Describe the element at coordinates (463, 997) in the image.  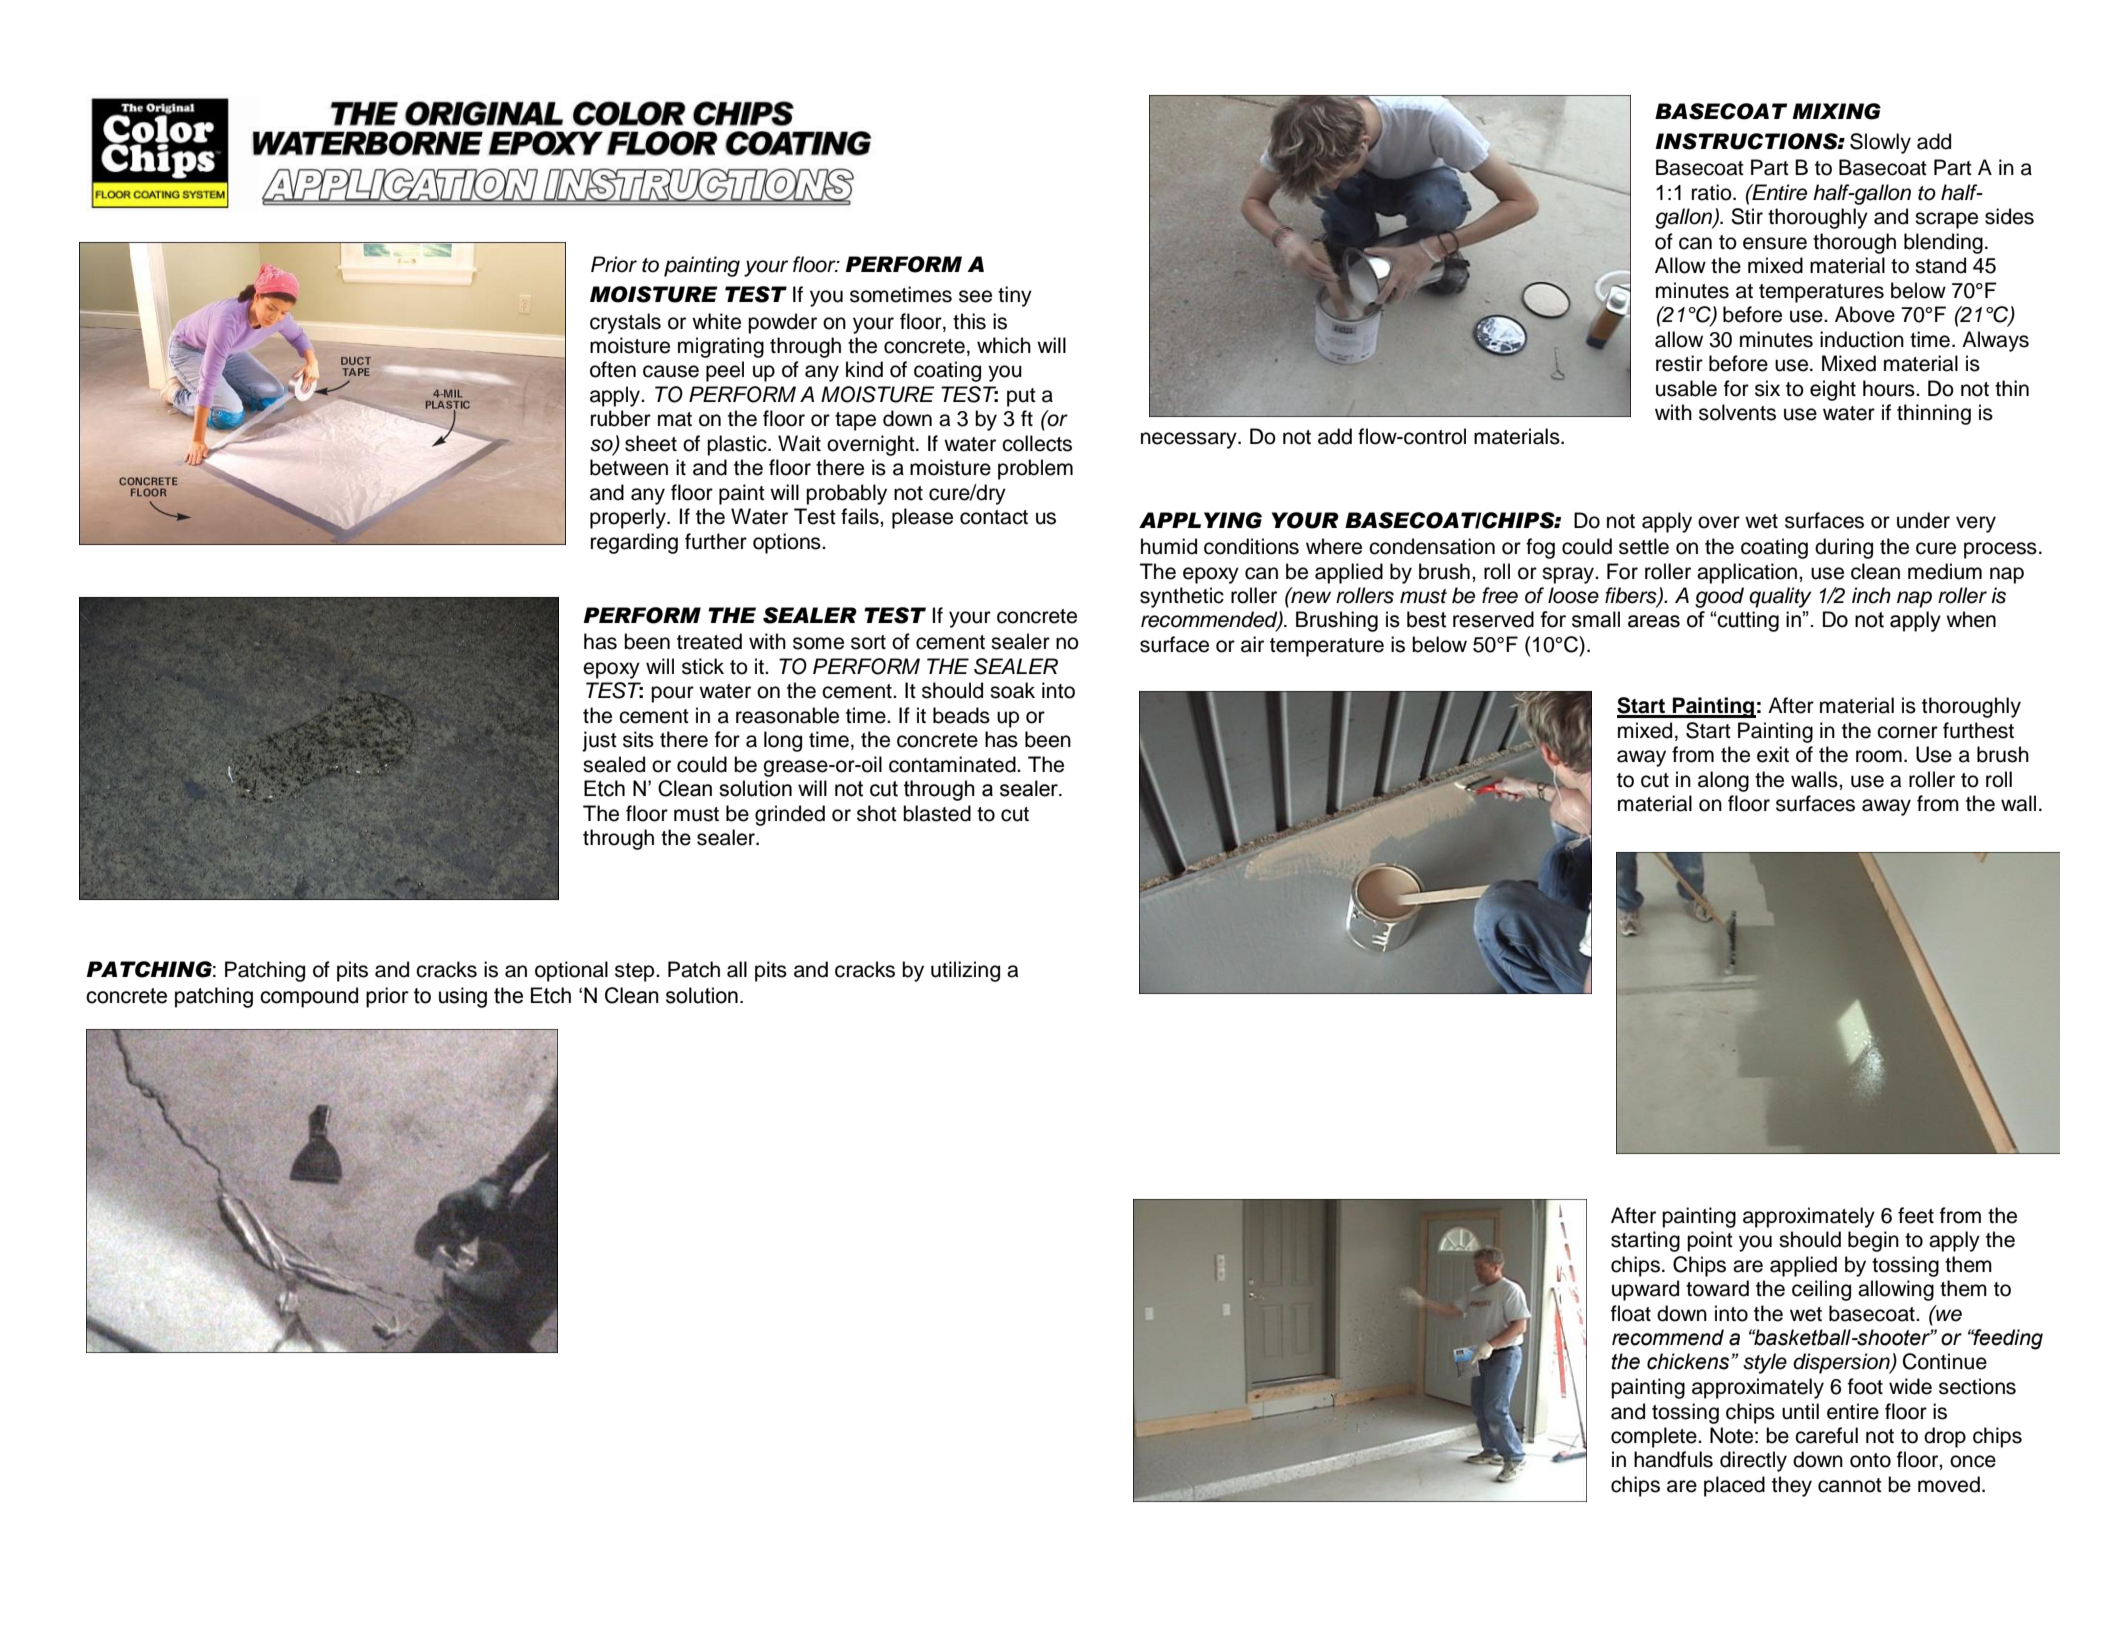
I see `using` at that location.
